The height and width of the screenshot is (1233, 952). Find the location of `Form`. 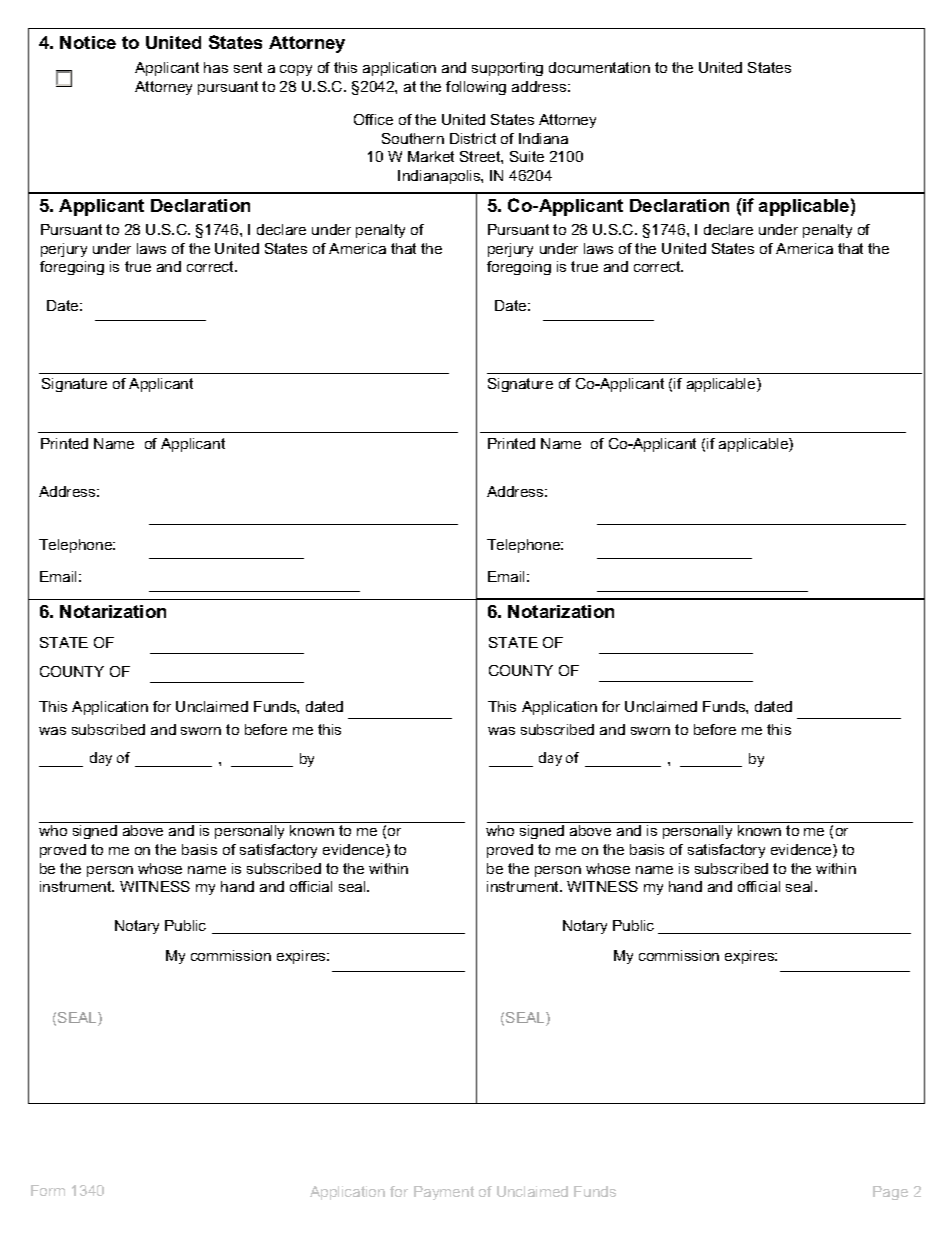

Form is located at coordinates (48, 1190).
